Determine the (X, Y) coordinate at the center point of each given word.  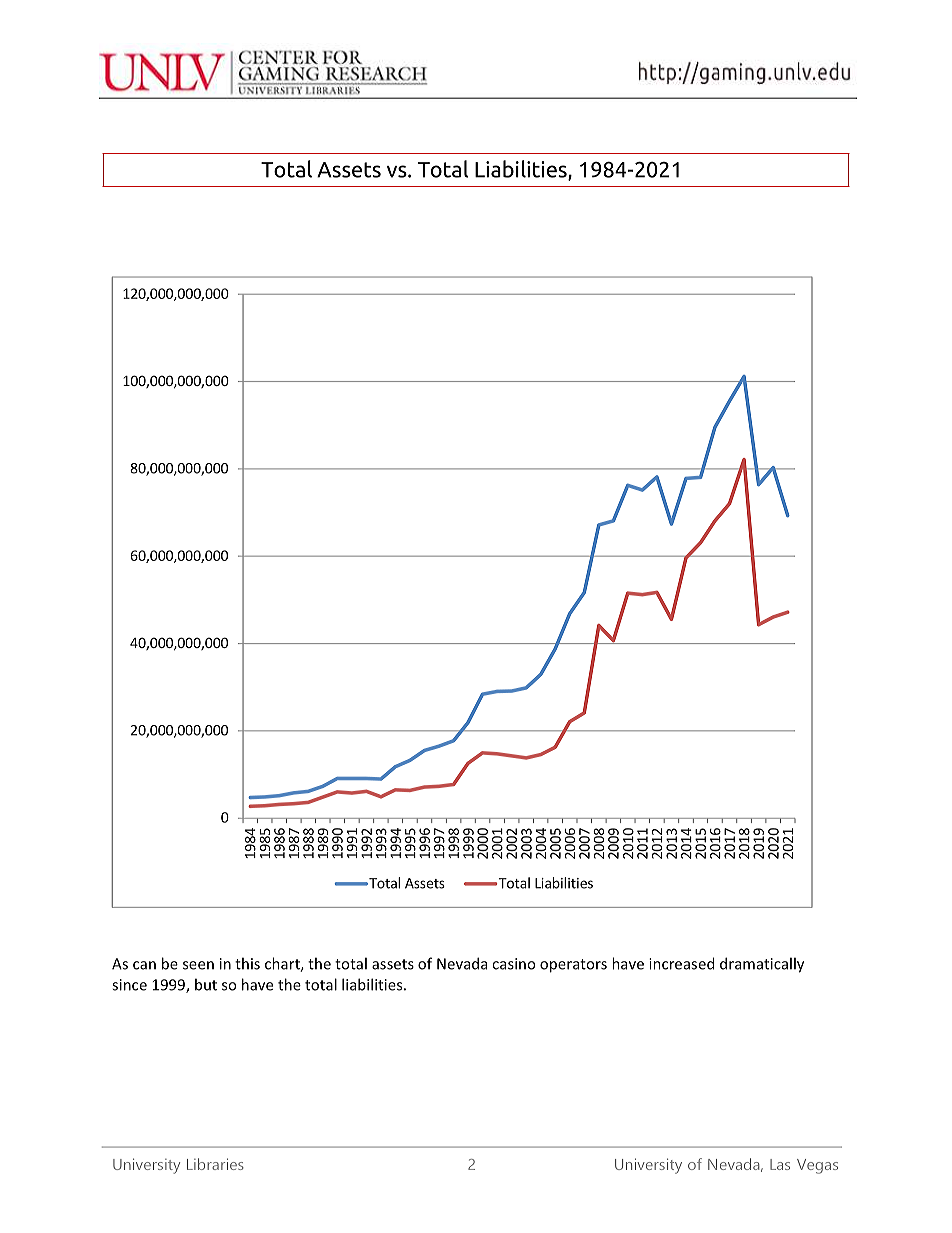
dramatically (762, 965)
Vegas (817, 1166)
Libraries (215, 1164)
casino (513, 964)
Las (780, 1164)
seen (198, 965)
